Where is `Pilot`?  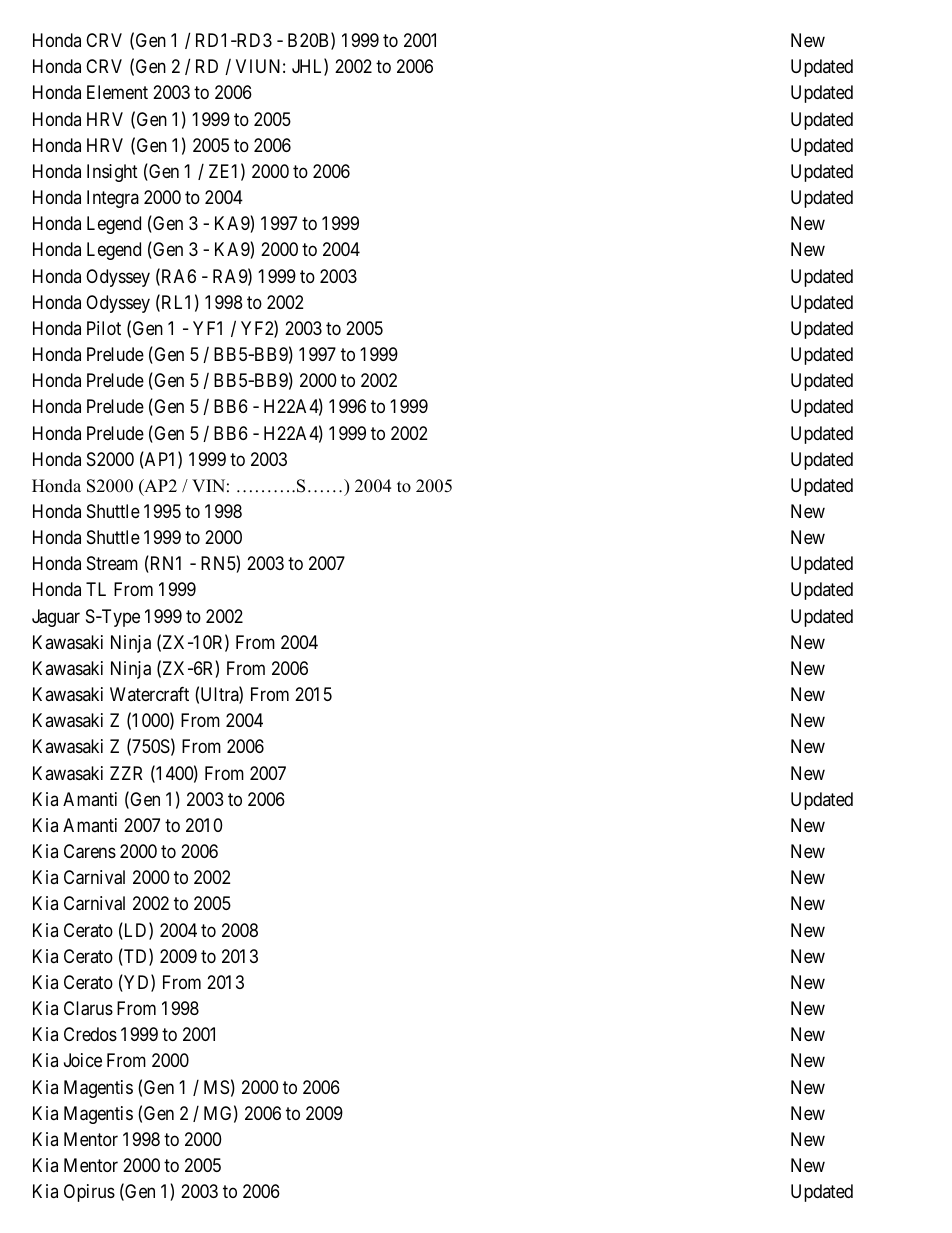 Pilot is located at coordinates (104, 328).
